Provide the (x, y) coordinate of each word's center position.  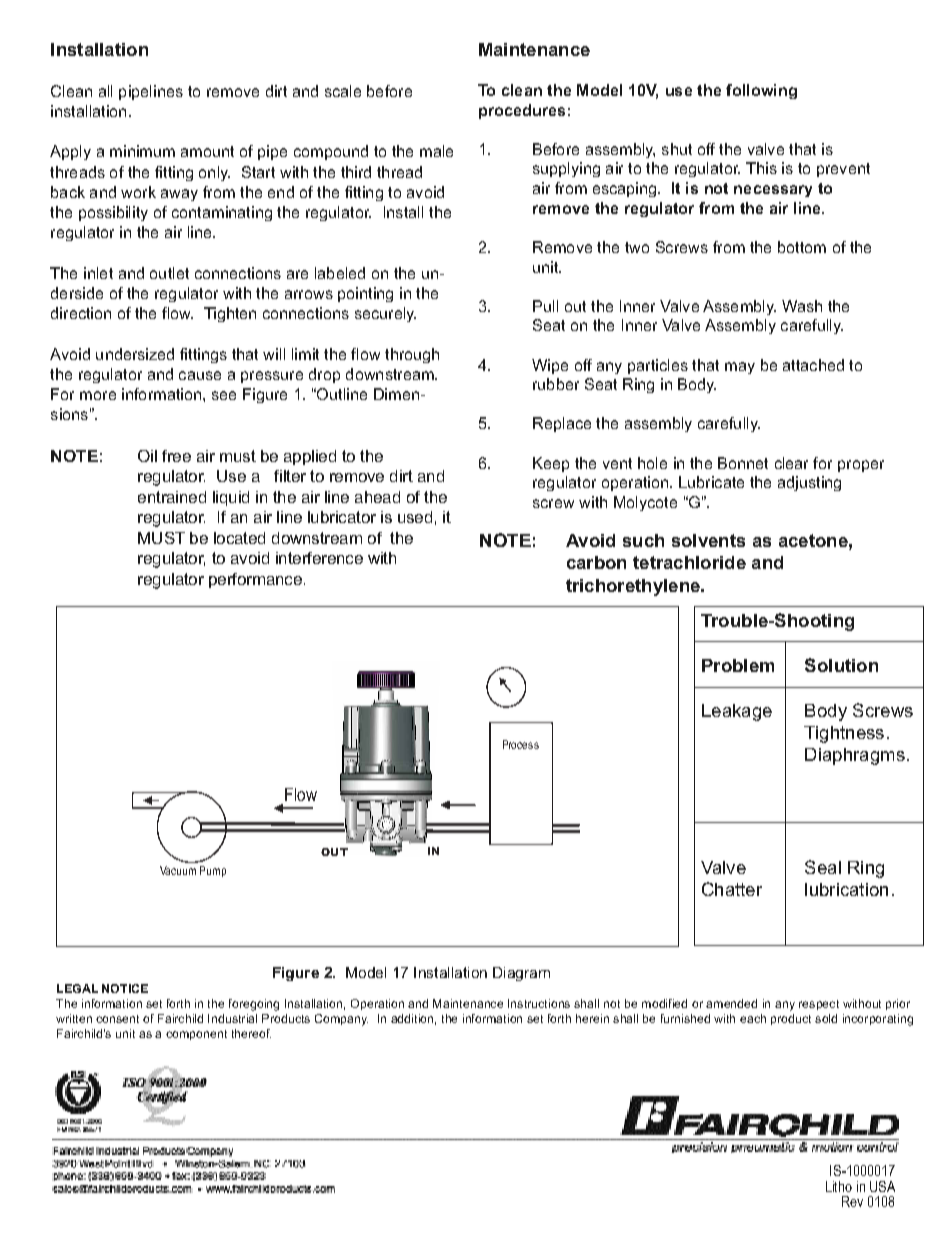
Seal (823, 867)
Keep (551, 464)
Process (521, 744)
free (176, 456)
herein (592, 1018)
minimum (142, 151)
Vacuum (178, 870)
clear (791, 463)
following (761, 91)
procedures (522, 111)
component (196, 1035)
